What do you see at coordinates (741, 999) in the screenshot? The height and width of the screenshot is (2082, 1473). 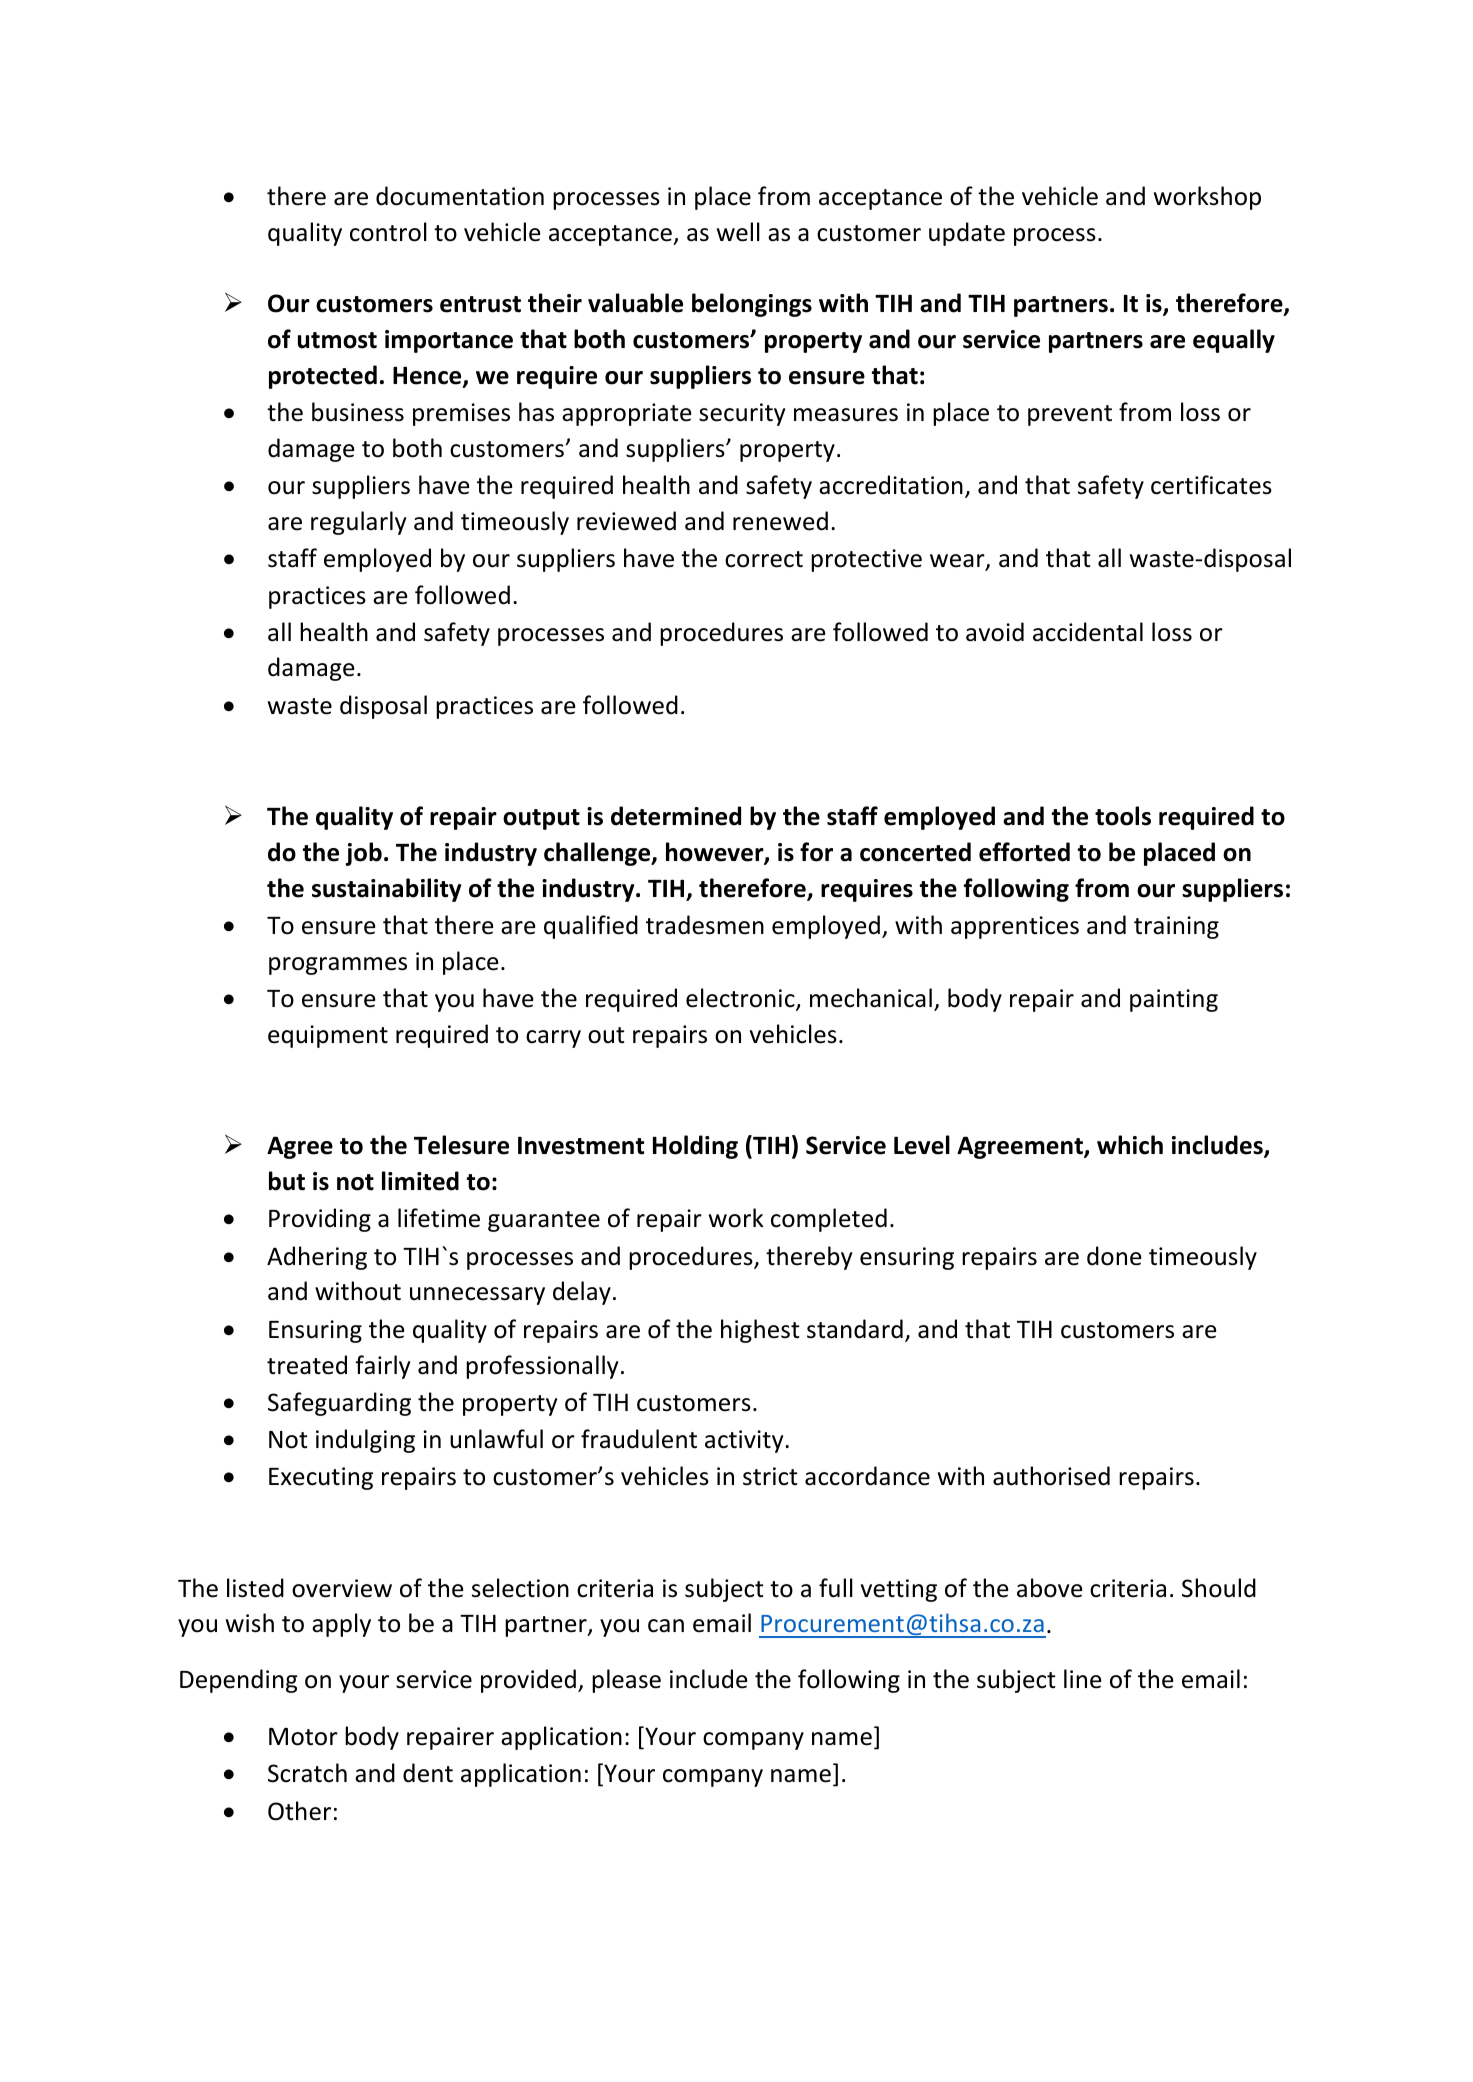 I see `electronic` at bounding box center [741, 999].
